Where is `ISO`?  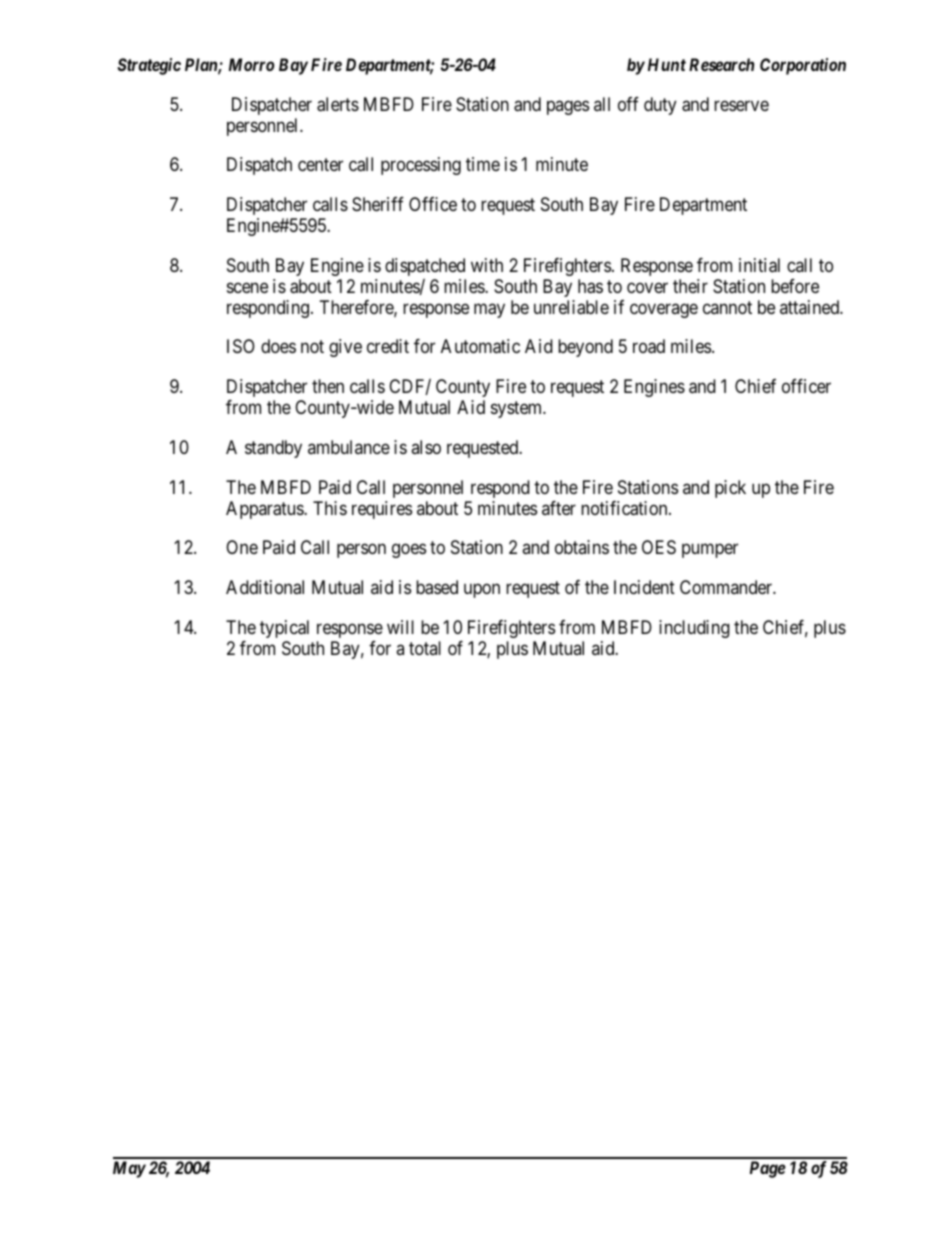 ISO is located at coordinates (241, 346).
